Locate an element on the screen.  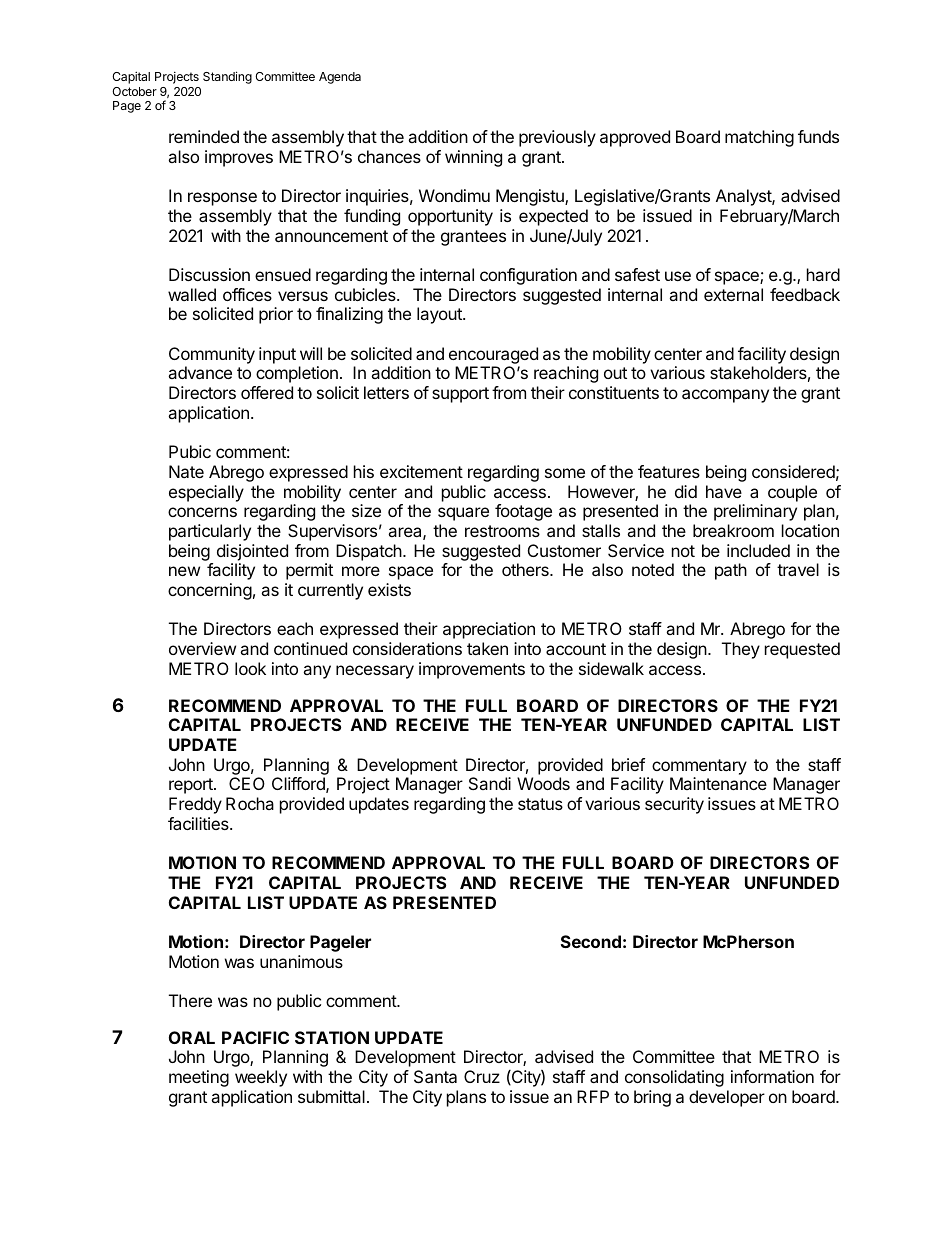
Maintenance is located at coordinates (718, 783).
